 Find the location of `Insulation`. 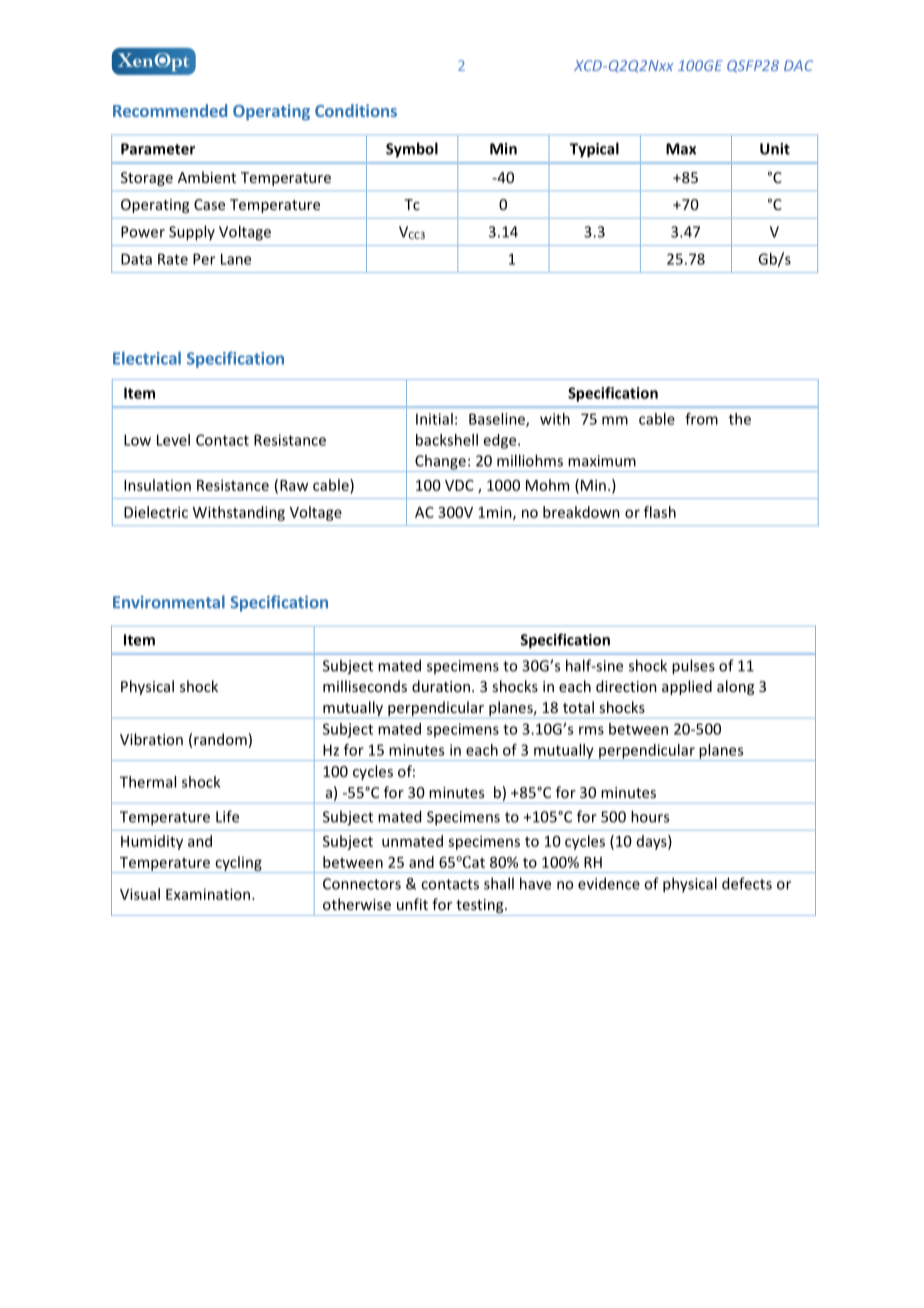

Insulation is located at coordinates (157, 485).
